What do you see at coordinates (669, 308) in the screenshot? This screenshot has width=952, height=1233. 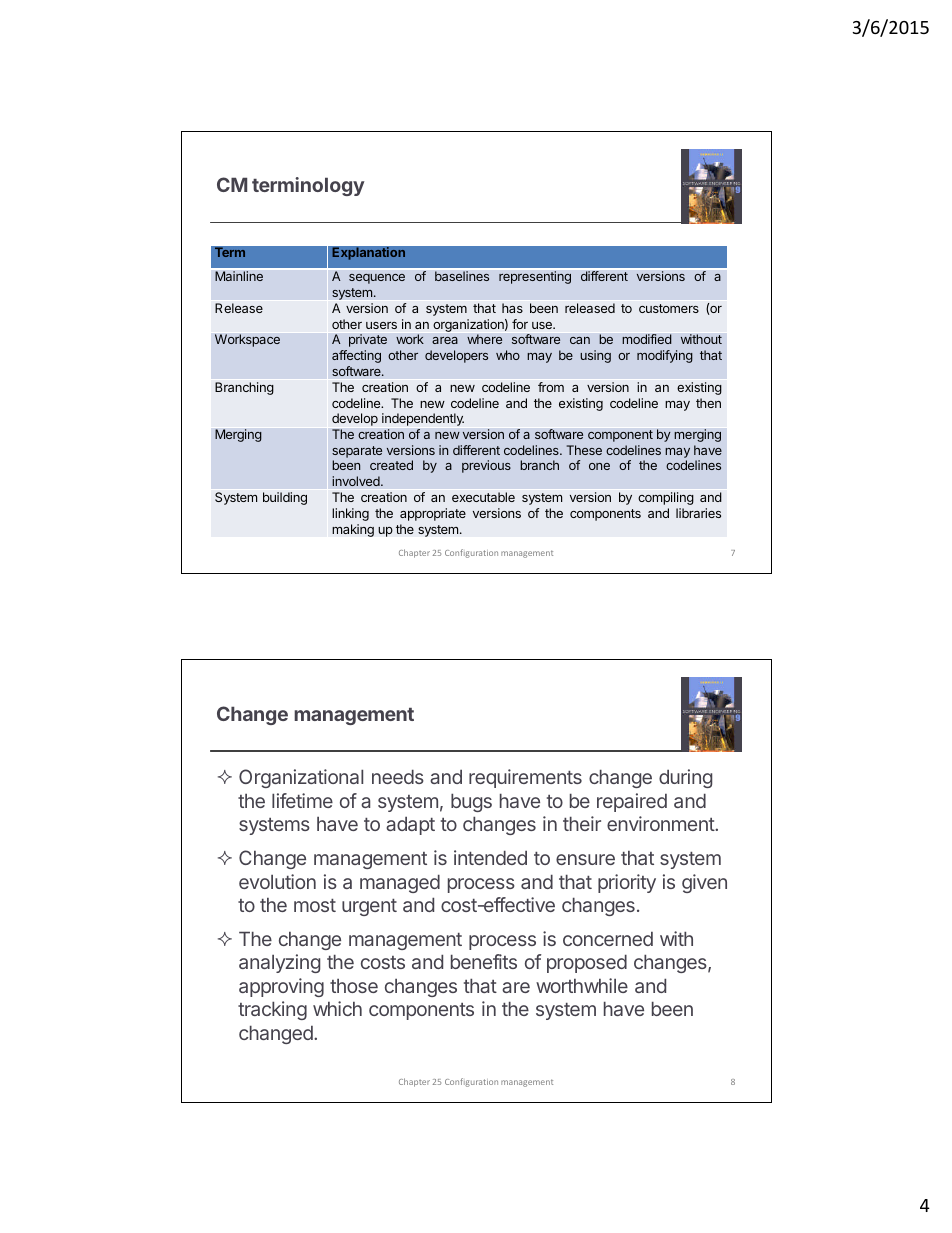 I see `customers` at bounding box center [669, 308].
